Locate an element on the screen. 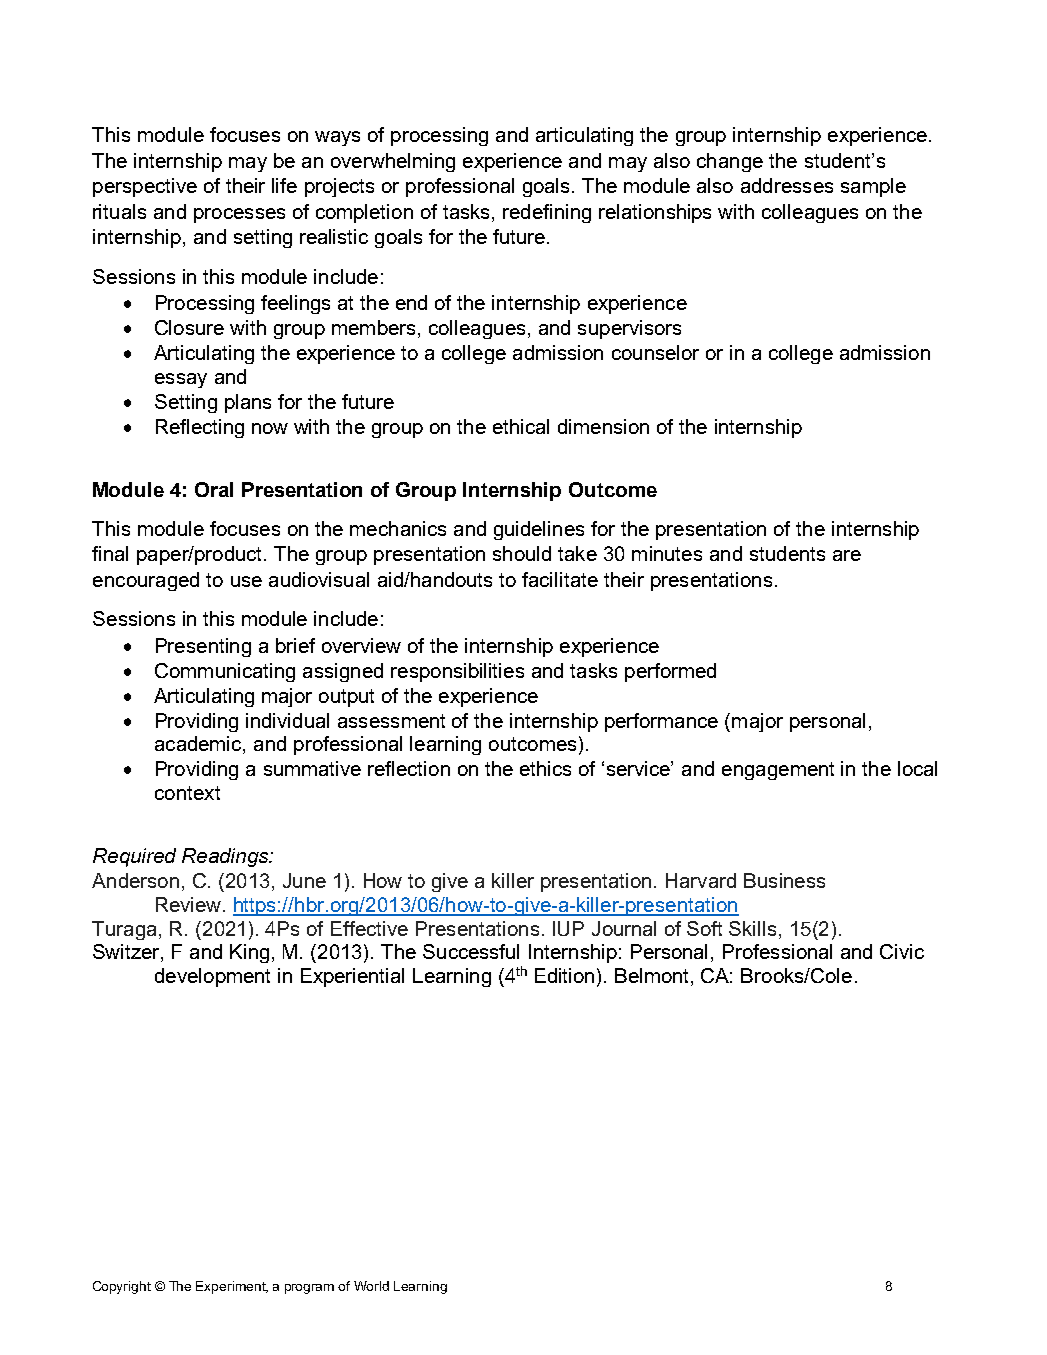 The image size is (1047, 1355). Edition is located at coordinates (564, 975).
